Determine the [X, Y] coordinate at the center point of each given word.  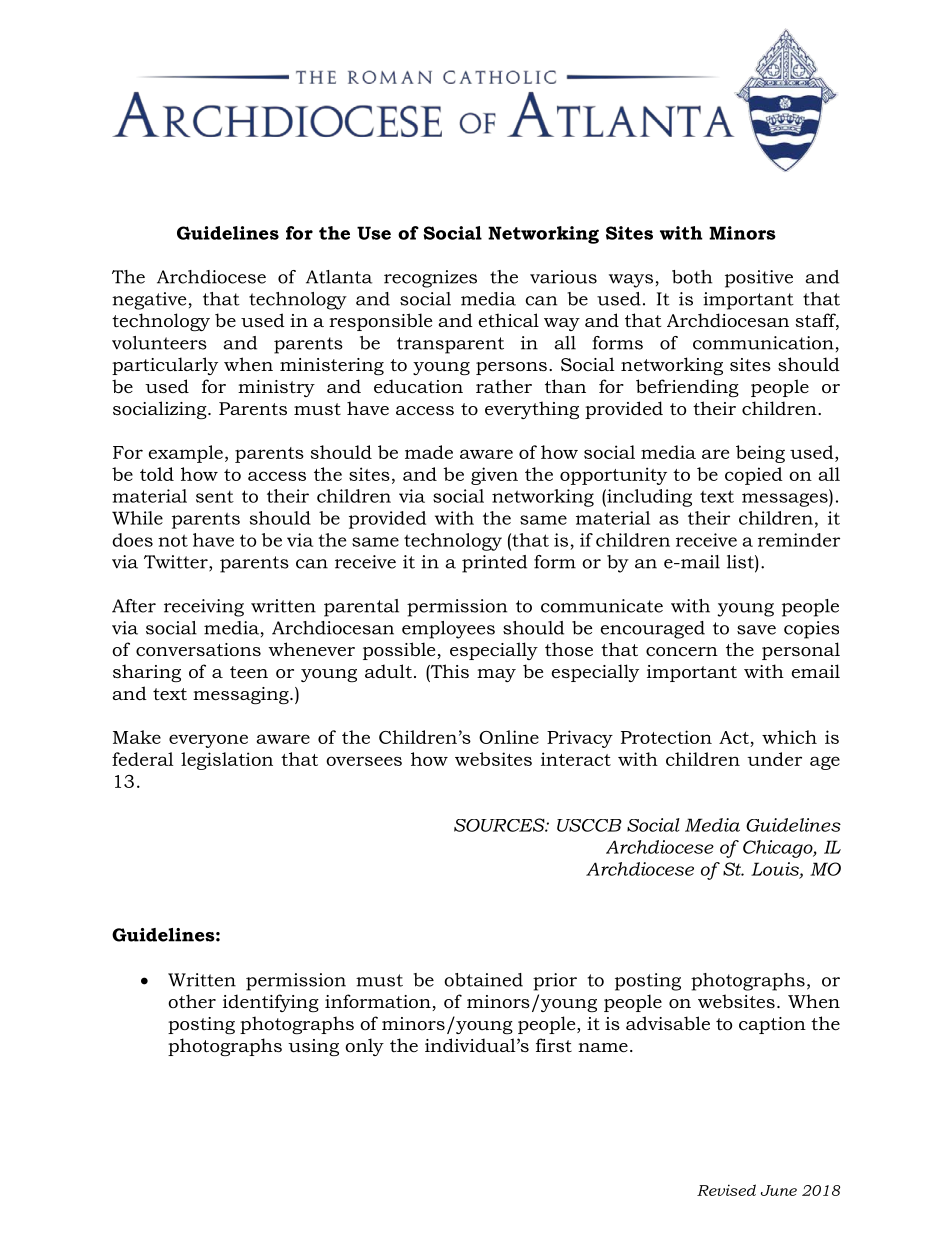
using [313, 1047]
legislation [227, 761]
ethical [508, 320]
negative [149, 301]
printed [494, 564]
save [756, 630]
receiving [204, 608]
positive [759, 279]
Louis [776, 870]
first [554, 1045]
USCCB [589, 825]
